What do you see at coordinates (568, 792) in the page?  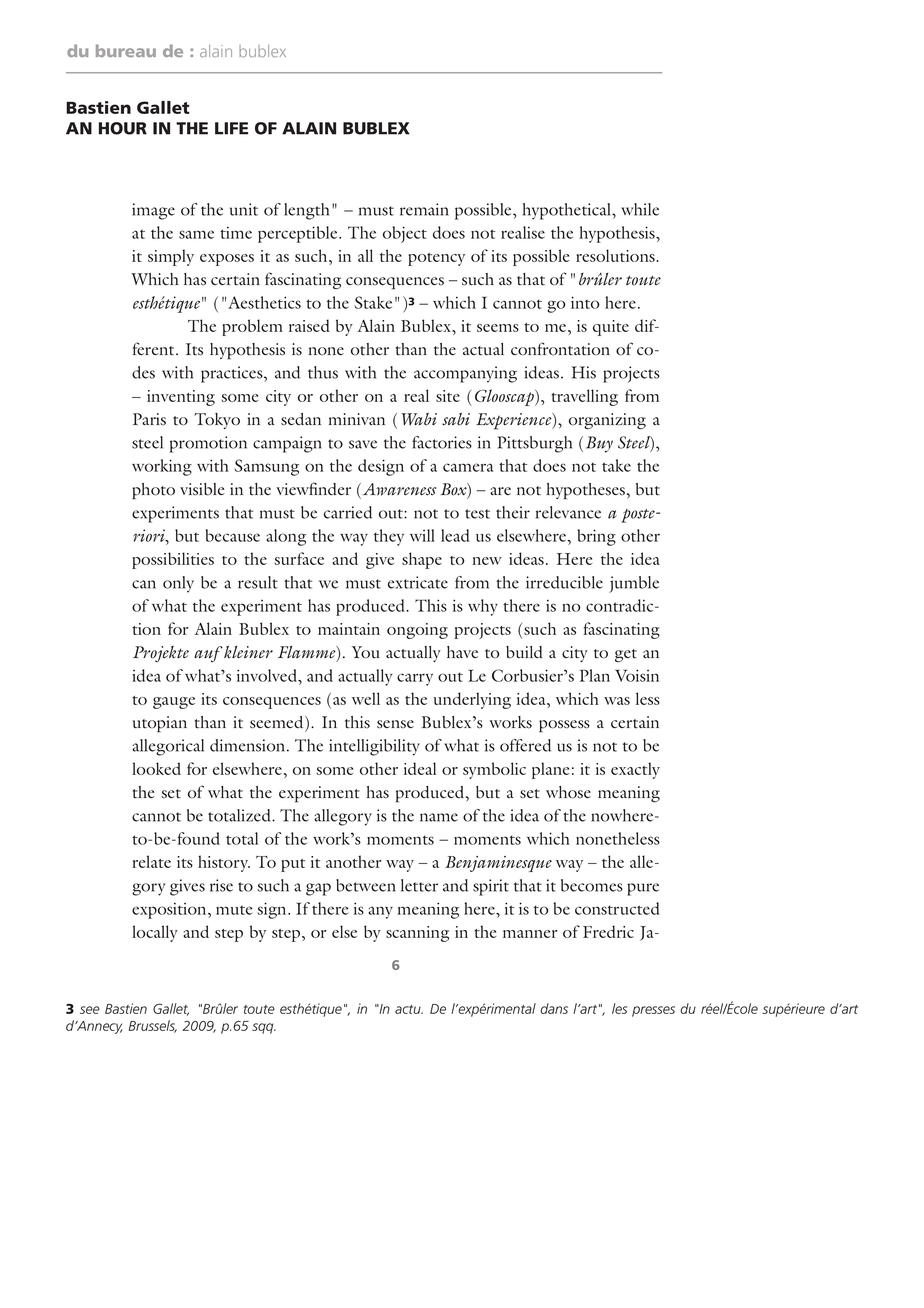 I see `whose` at bounding box center [568, 792].
